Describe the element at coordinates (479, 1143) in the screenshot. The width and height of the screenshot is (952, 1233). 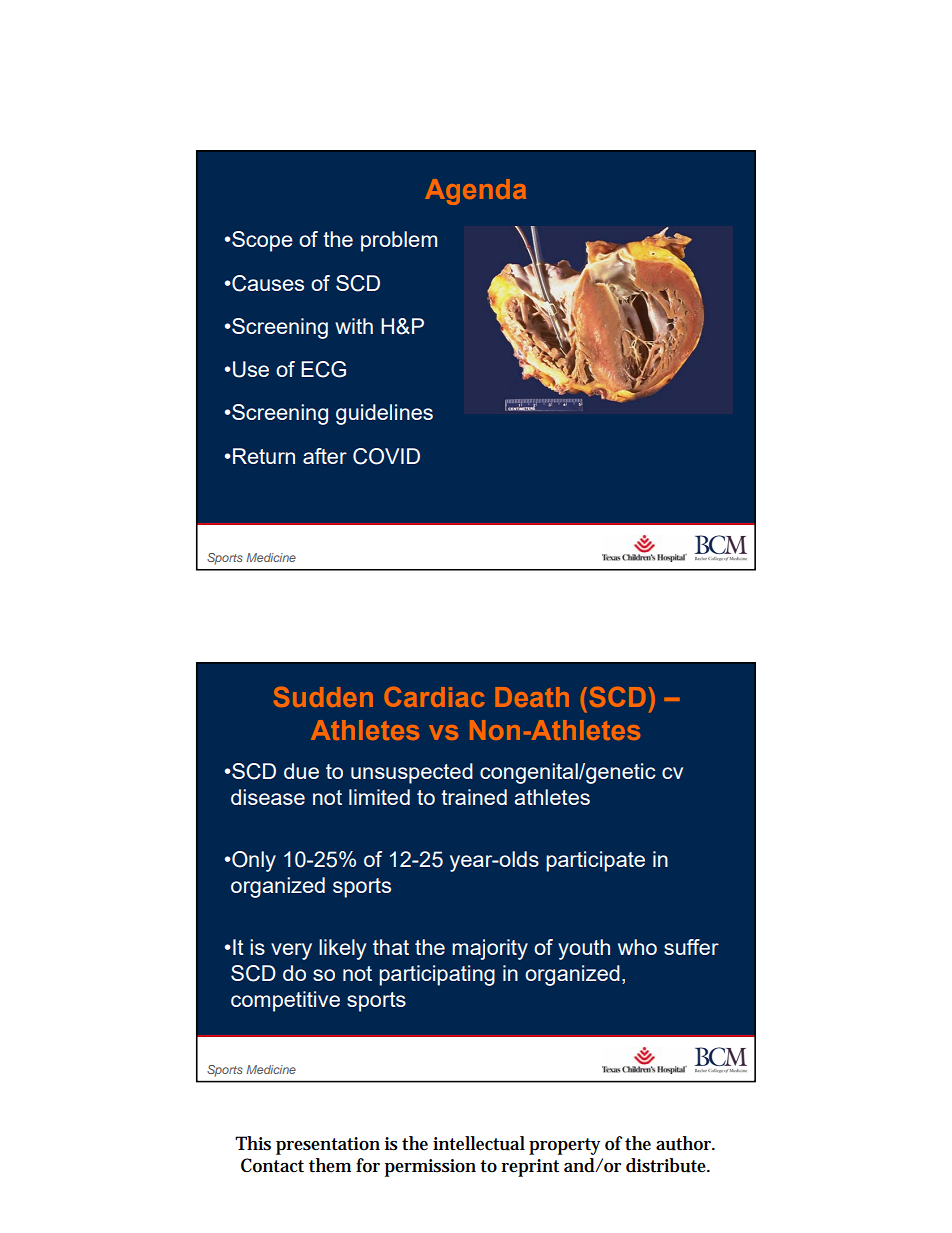
I see `intellectual` at that location.
